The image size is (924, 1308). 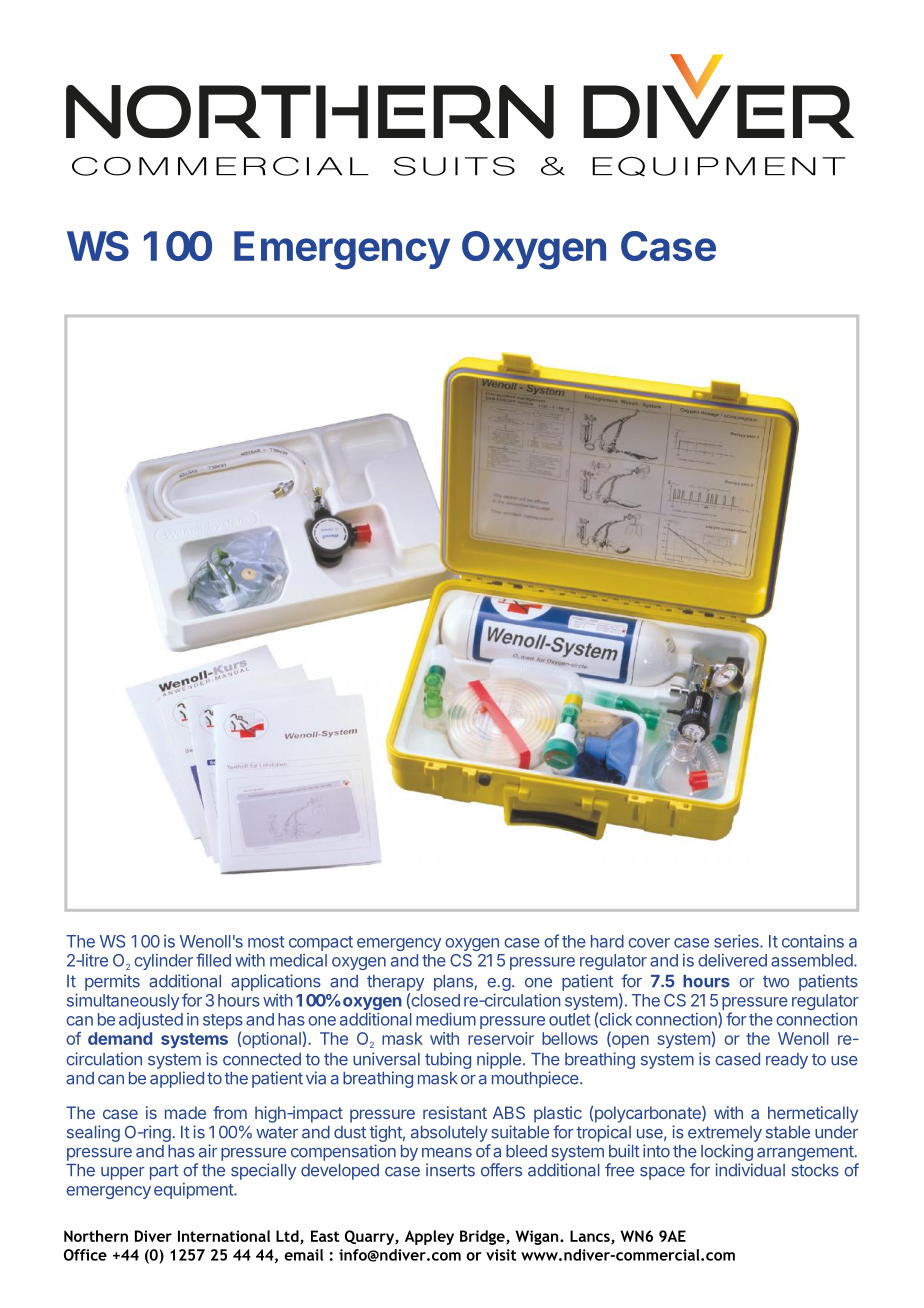 What do you see at coordinates (737, 941) in the image?
I see `series` at bounding box center [737, 941].
